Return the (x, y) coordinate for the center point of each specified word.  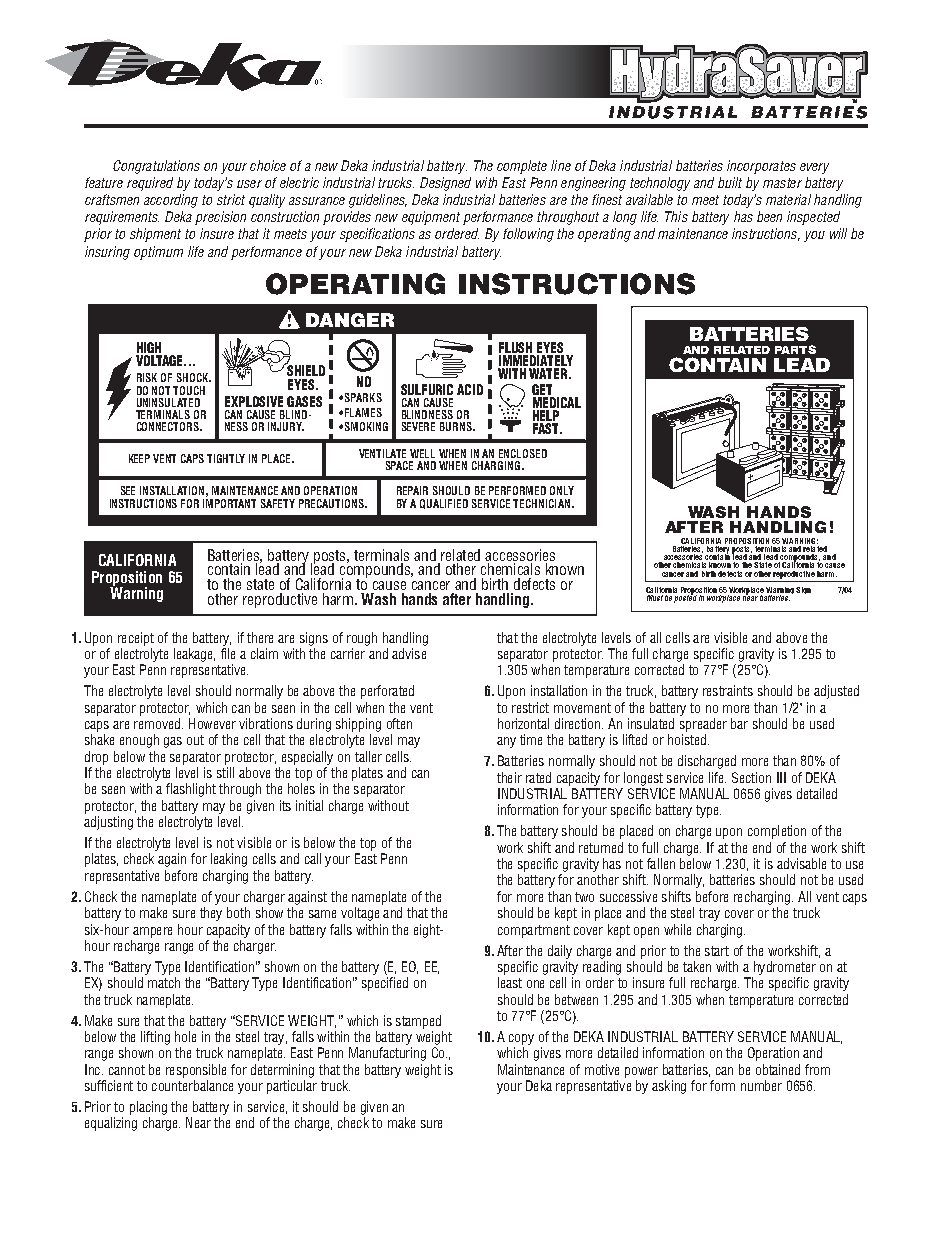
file (228, 653)
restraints (728, 690)
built (730, 182)
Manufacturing (387, 1054)
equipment (431, 218)
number (761, 1085)
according (171, 201)
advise (409, 653)
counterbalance (192, 1085)
